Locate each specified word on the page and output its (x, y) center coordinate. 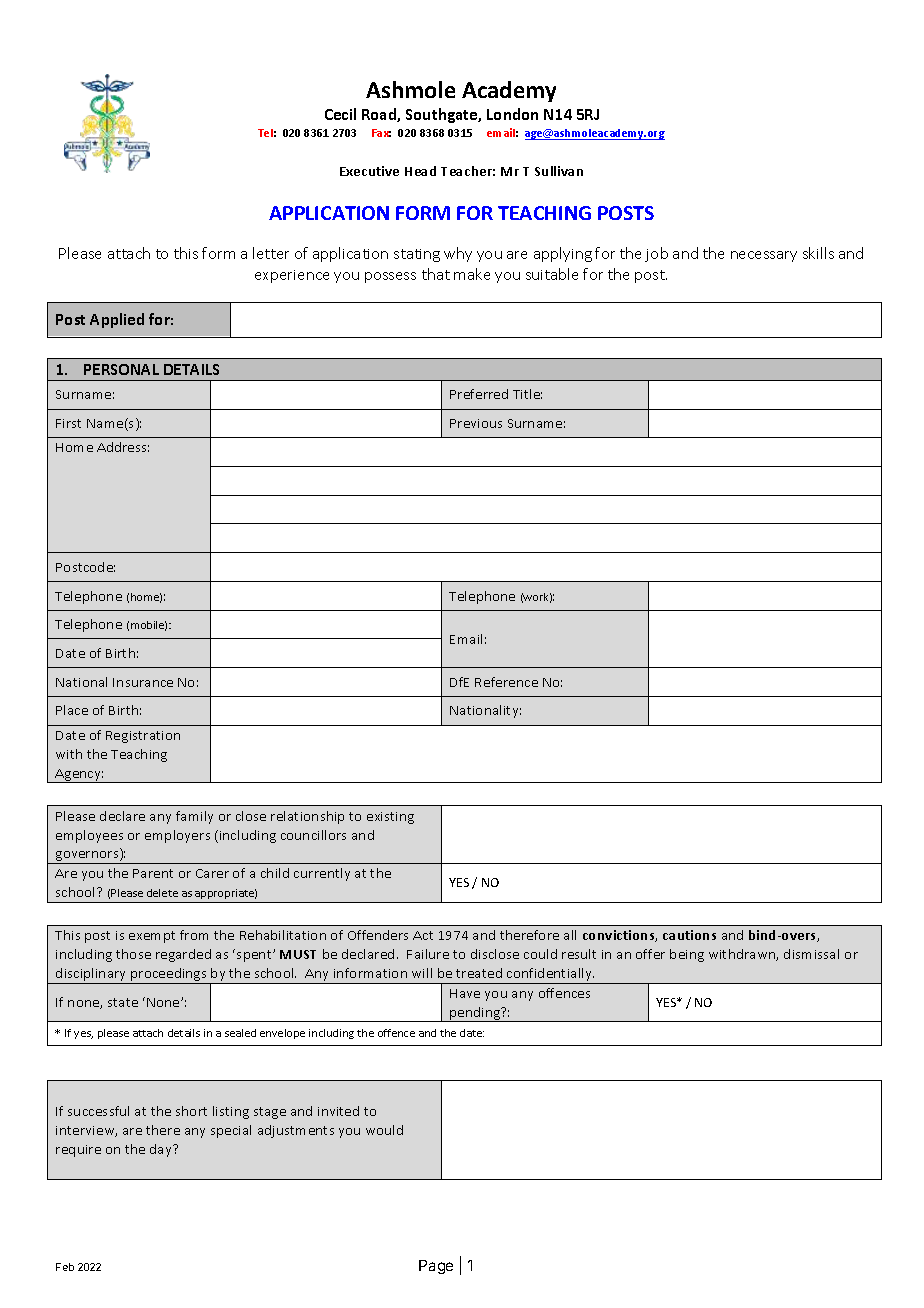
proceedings (169, 976)
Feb (65, 1267)
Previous (476, 423)
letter (271, 253)
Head (420, 171)
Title (527, 394)
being (687, 955)
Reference (506, 682)
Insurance (143, 682)
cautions (689, 935)
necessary (764, 256)
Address (123, 447)
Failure (428, 954)
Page (436, 1267)
